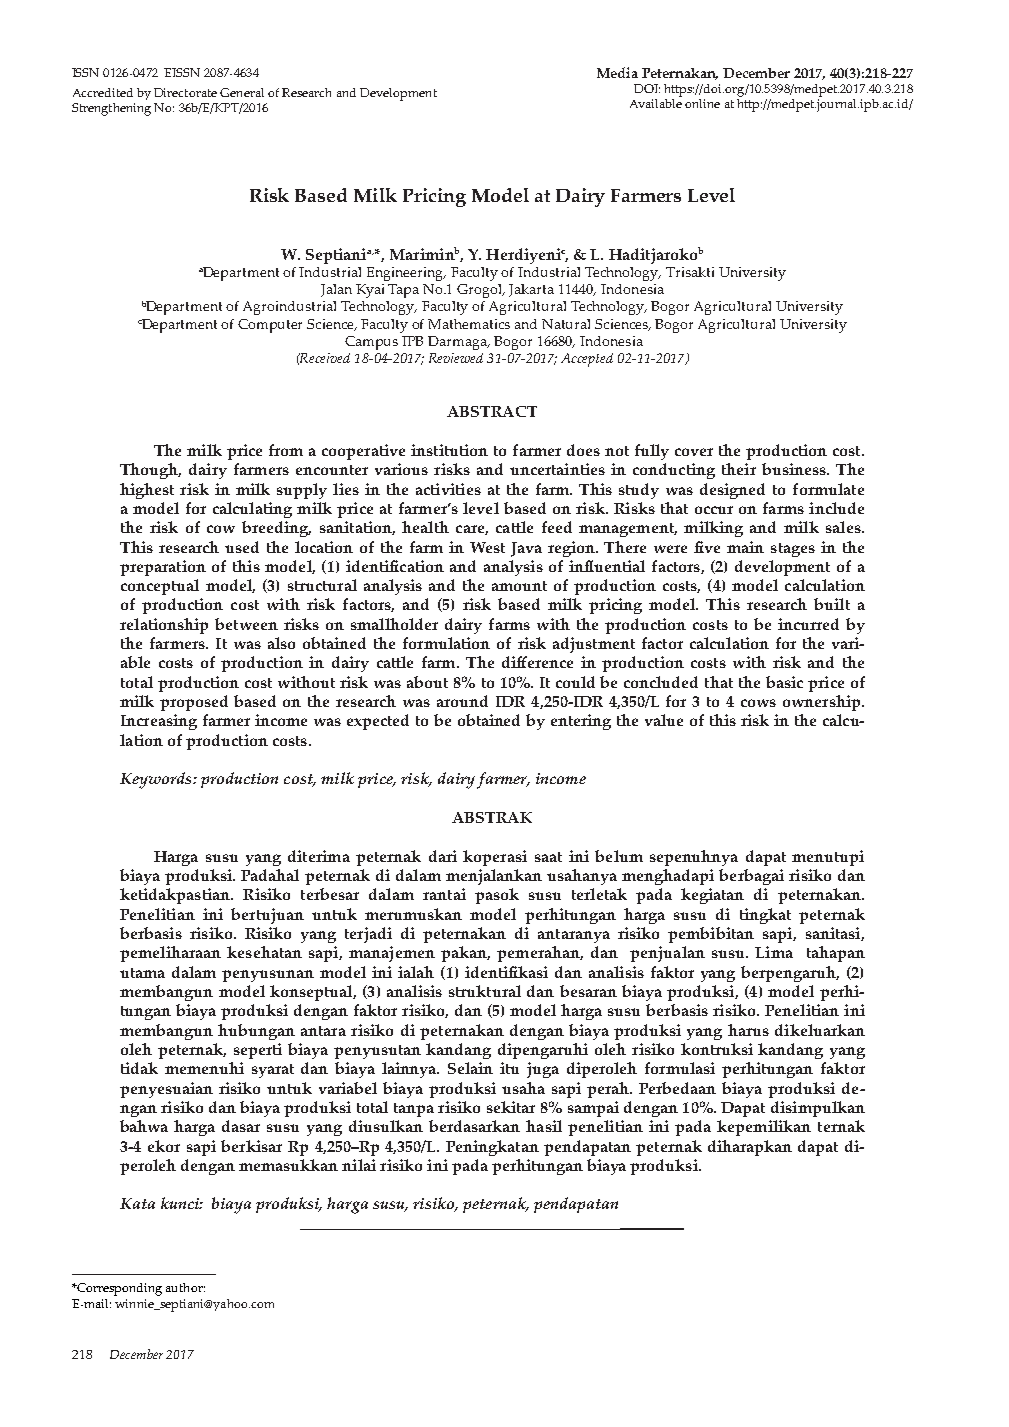  What do you see at coordinates (497, 896) in the screenshot?
I see `pasok` at bounding box center [497, 896].
